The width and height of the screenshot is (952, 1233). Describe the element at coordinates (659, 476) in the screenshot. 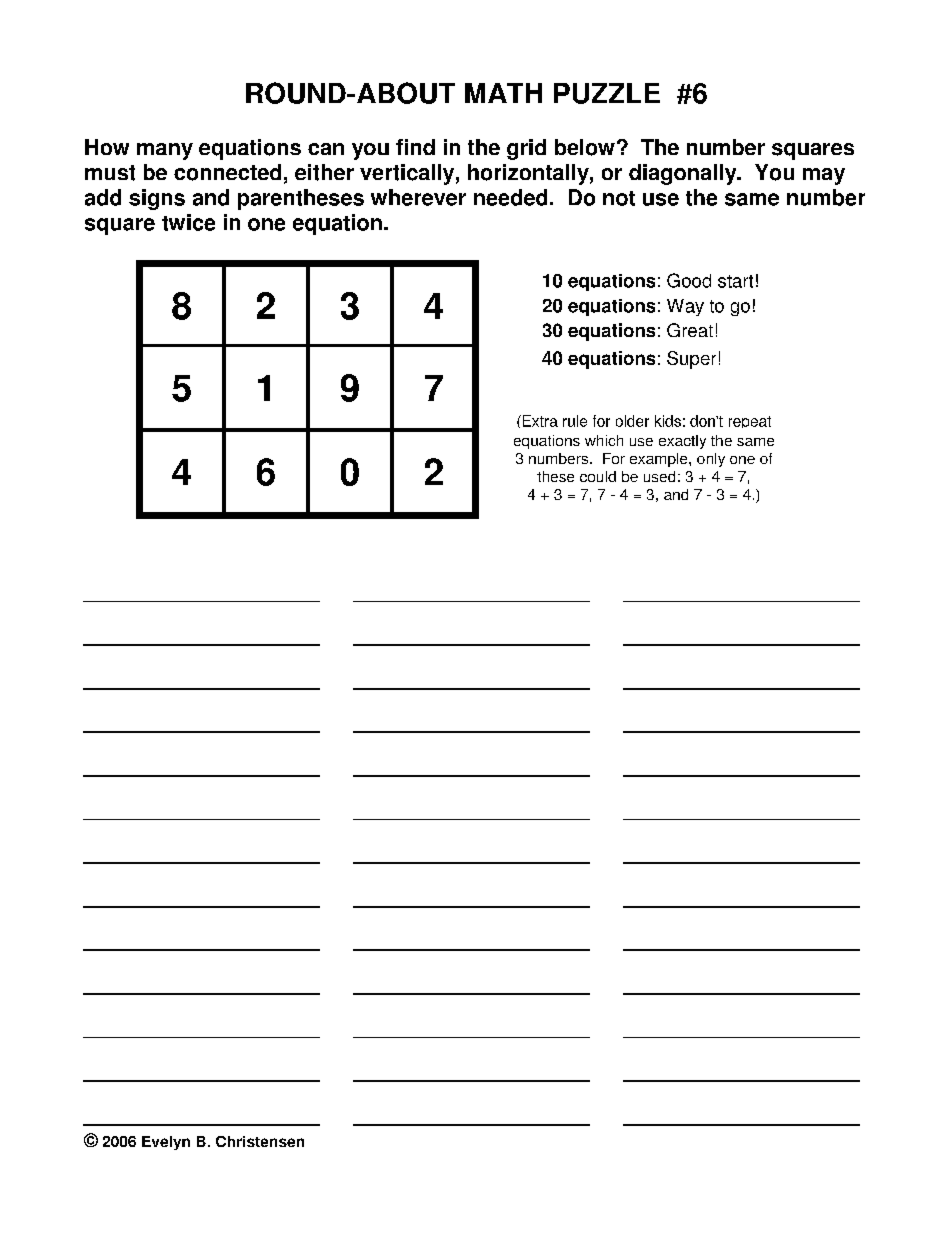

I see `used` at that location.
